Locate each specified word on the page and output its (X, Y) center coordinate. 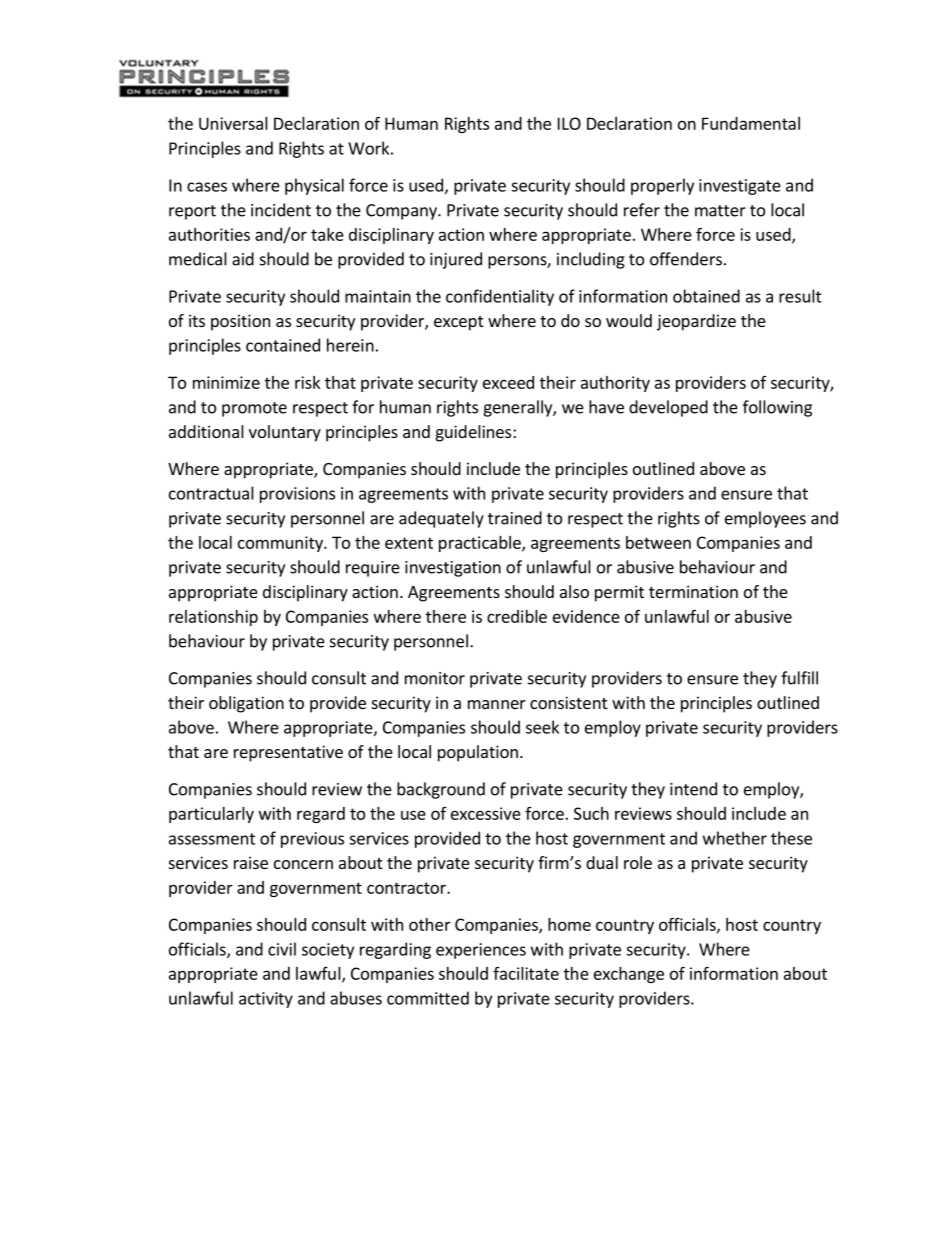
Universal (233, 123)
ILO (569, 123)
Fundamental (751, 123)
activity (266, 1000)
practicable (481, 544)
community (281, 544)
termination (693, 591)
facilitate (526, 973)
